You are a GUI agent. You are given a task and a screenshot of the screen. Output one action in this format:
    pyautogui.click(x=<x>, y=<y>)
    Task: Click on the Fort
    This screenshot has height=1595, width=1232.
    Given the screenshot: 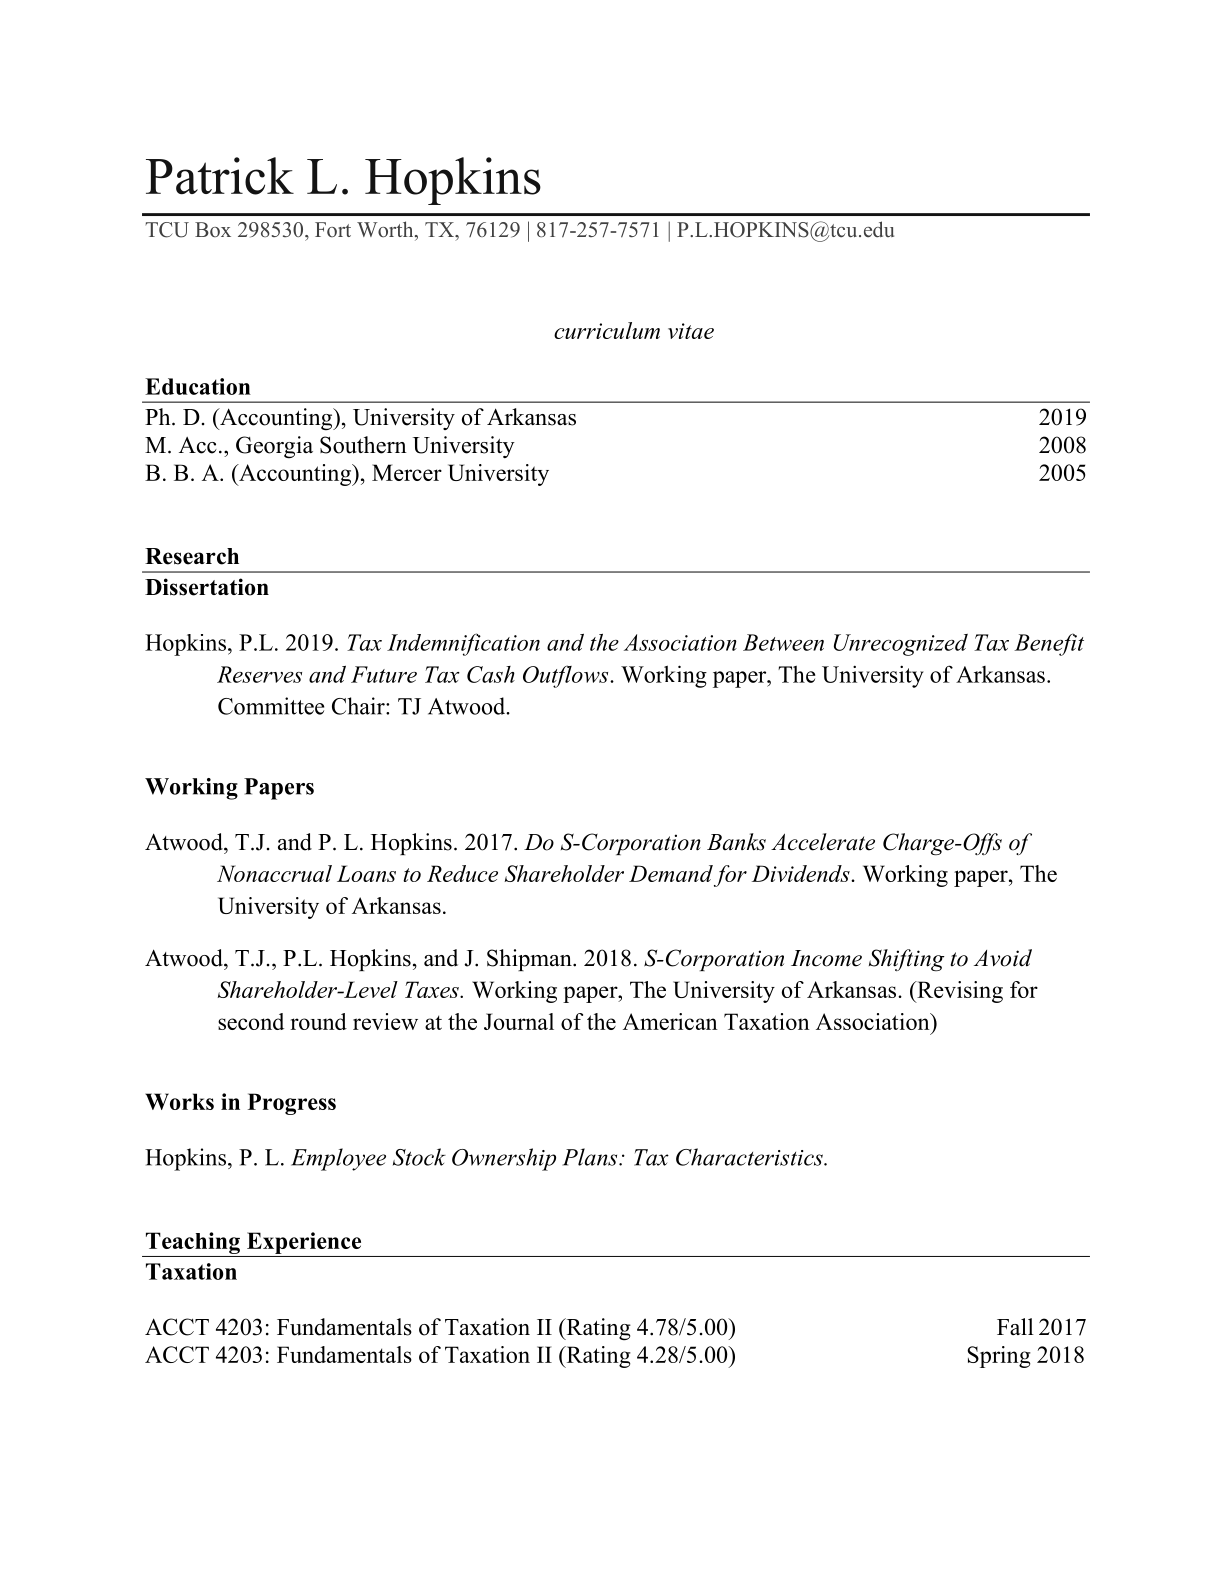 What is the action you would take?
    pyautogui.click(x=333, y=229)
